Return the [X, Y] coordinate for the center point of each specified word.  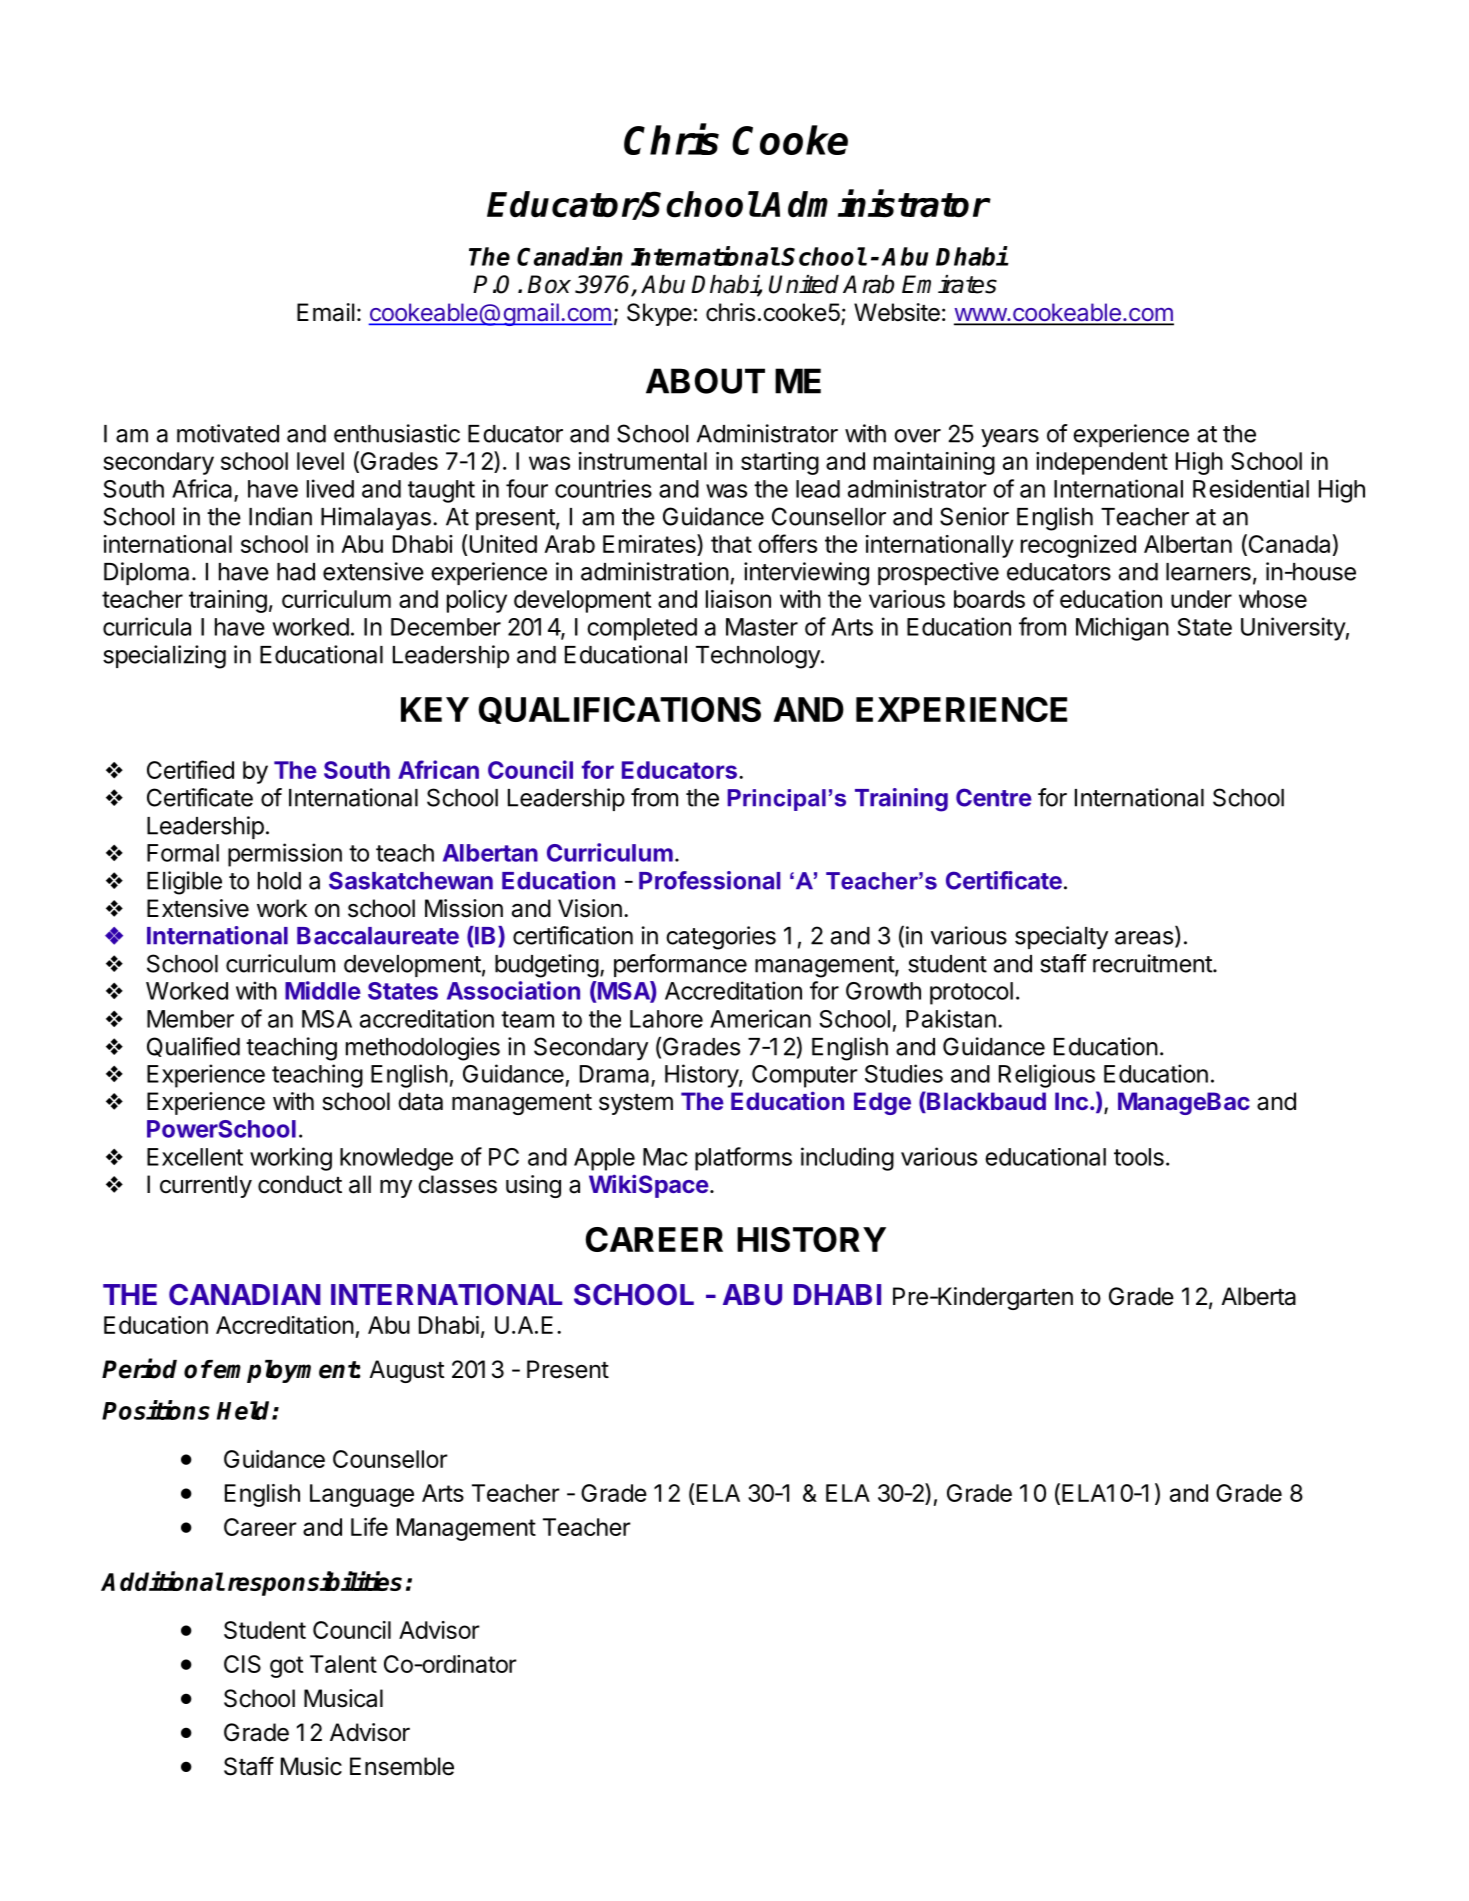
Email [326, 312]
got [286, 1667]
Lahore [666, 1019]
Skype [659, 314]
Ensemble [402, 1766]
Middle [323, 990]
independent [1102, 463]
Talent [343, 1664]
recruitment [1153, 963]
